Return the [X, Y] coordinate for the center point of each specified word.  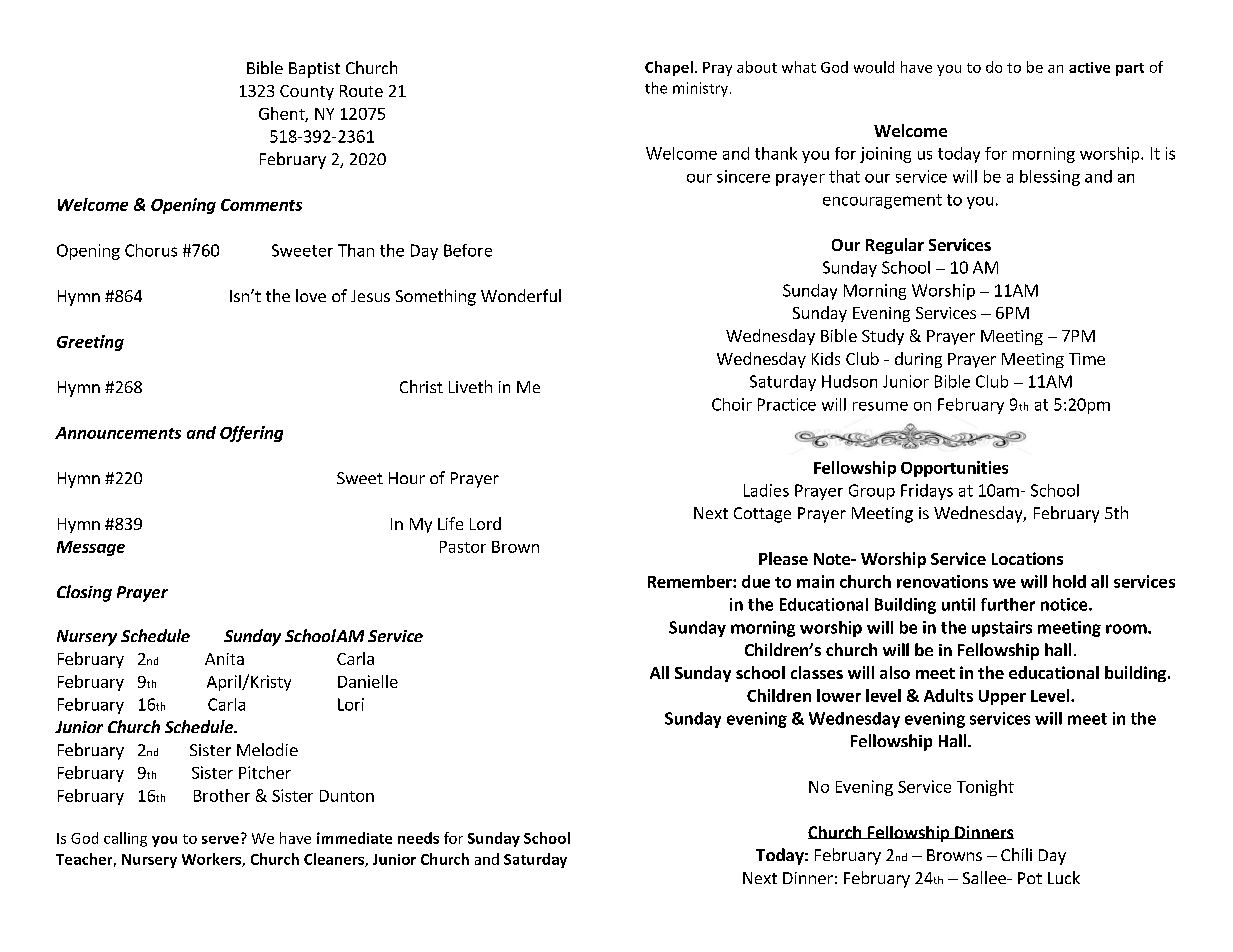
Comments [261, 205]
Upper [1002, 697]
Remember [691, 581]
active [1089, 67]
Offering [251, 434]
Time [1087, 359]
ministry [702, 89]
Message [91, 548]
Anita [224, 659]
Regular [895, 246]
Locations [1027, 558]
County [307, 92]
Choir [732, 404]
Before [468, 250]
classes [817, 672]
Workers [212, 860]
